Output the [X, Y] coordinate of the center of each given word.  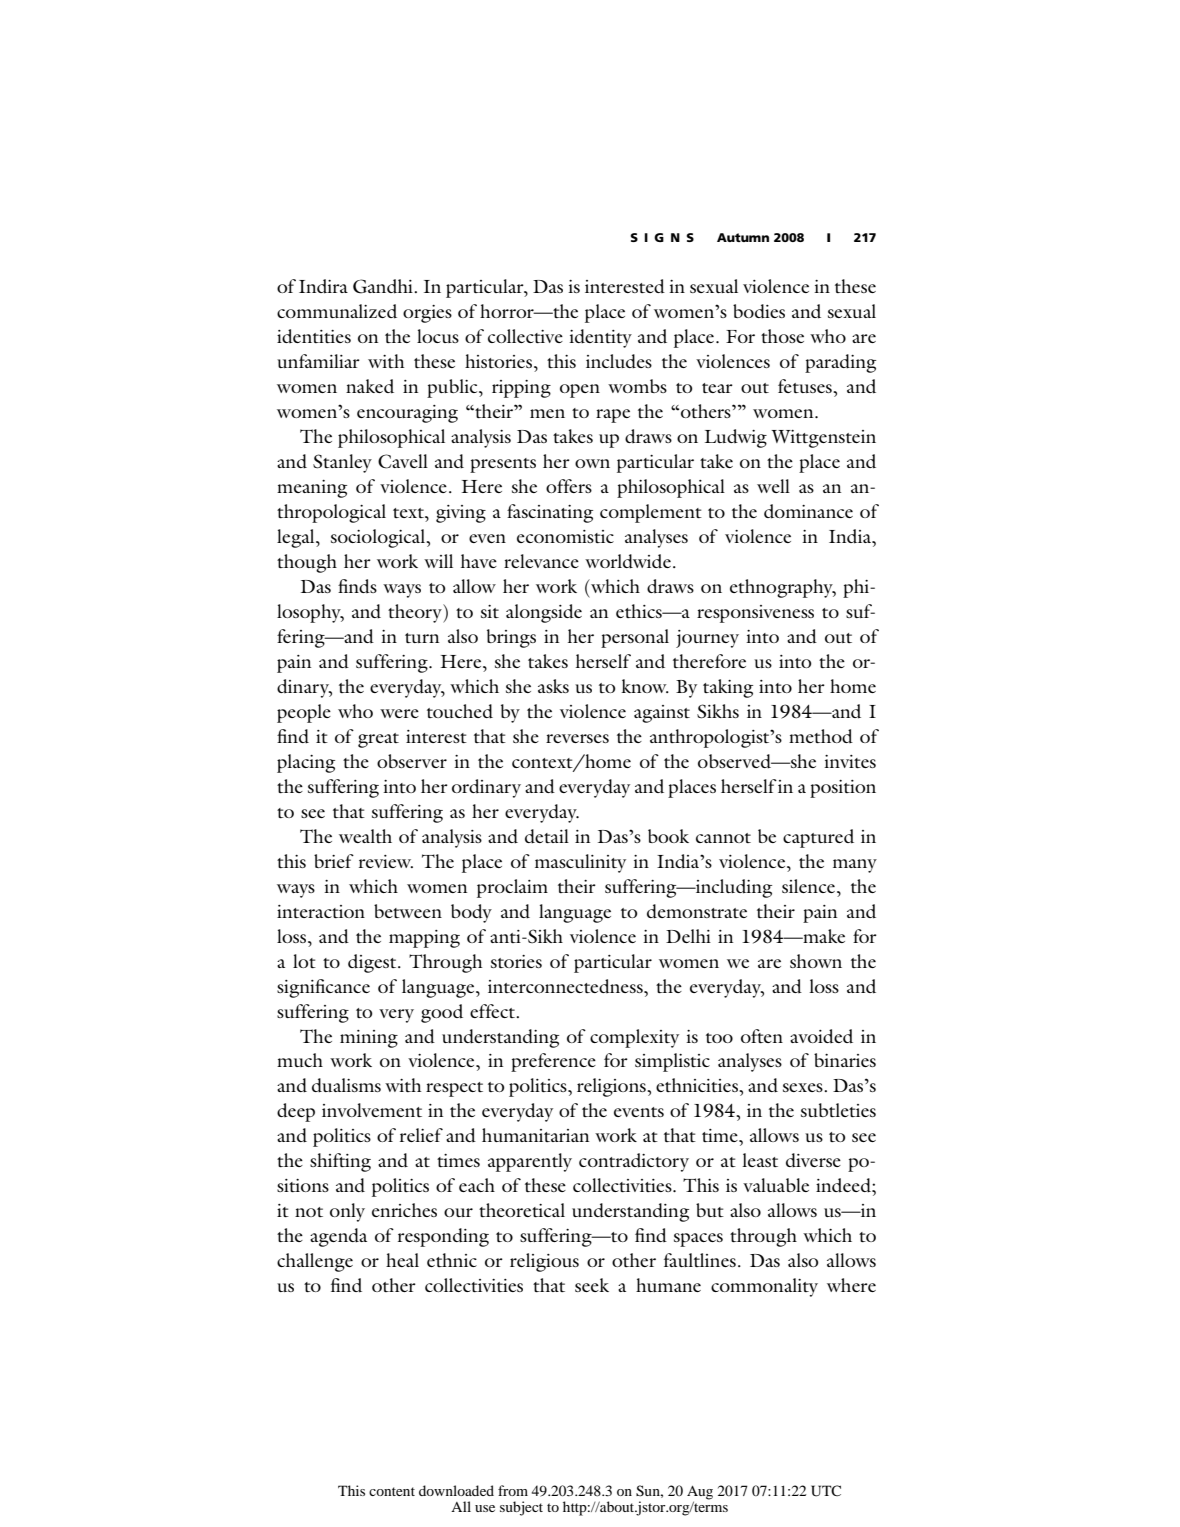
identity [600, 338]
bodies [759, 311]
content [392, 1491]
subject [521, 1508]
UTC [826, 1491]
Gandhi [384, 286]
